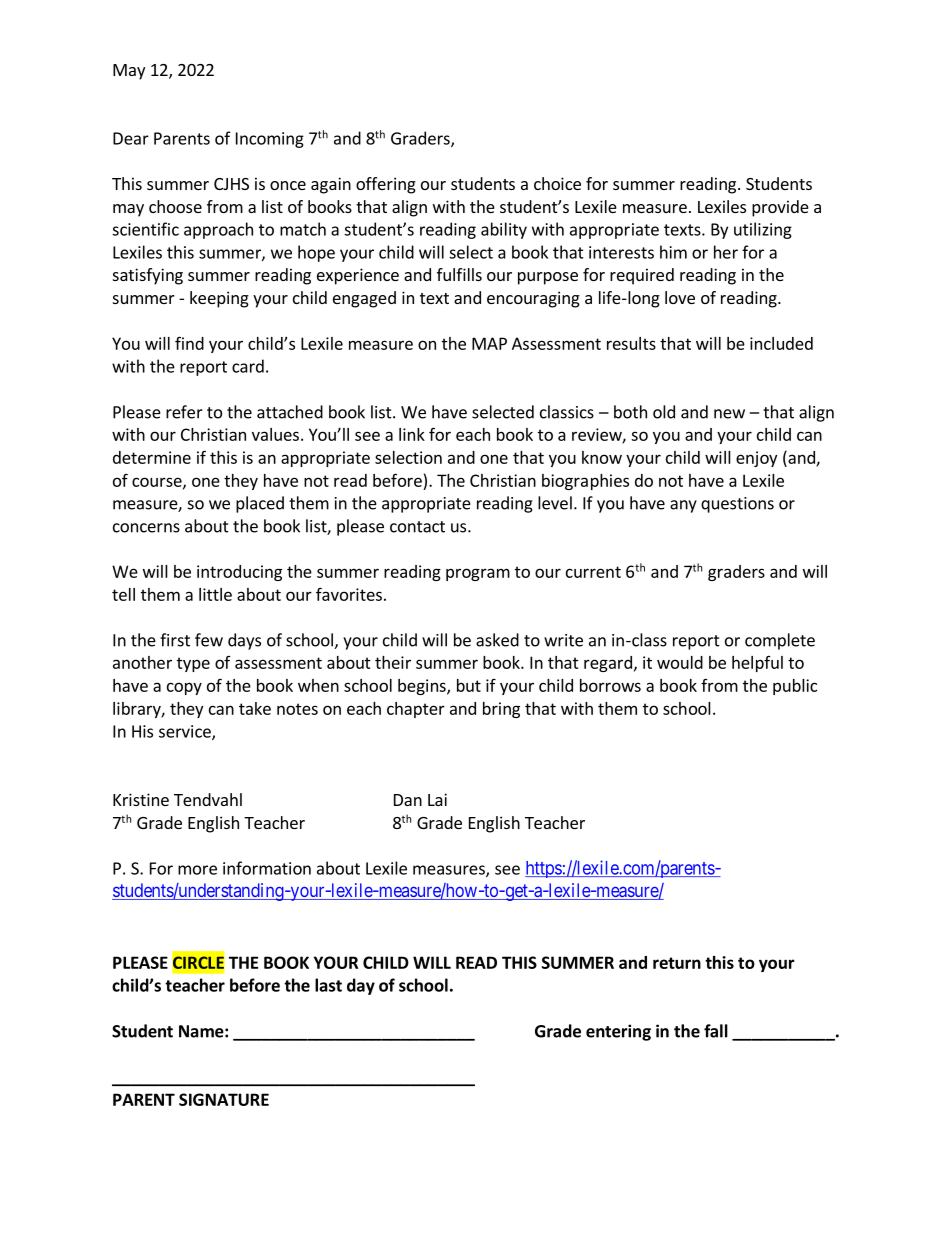 This screenshot has width=952, height=1233. Describe the element at coordinates (175, 206) in the screenshot. I see `choose` at that location.
